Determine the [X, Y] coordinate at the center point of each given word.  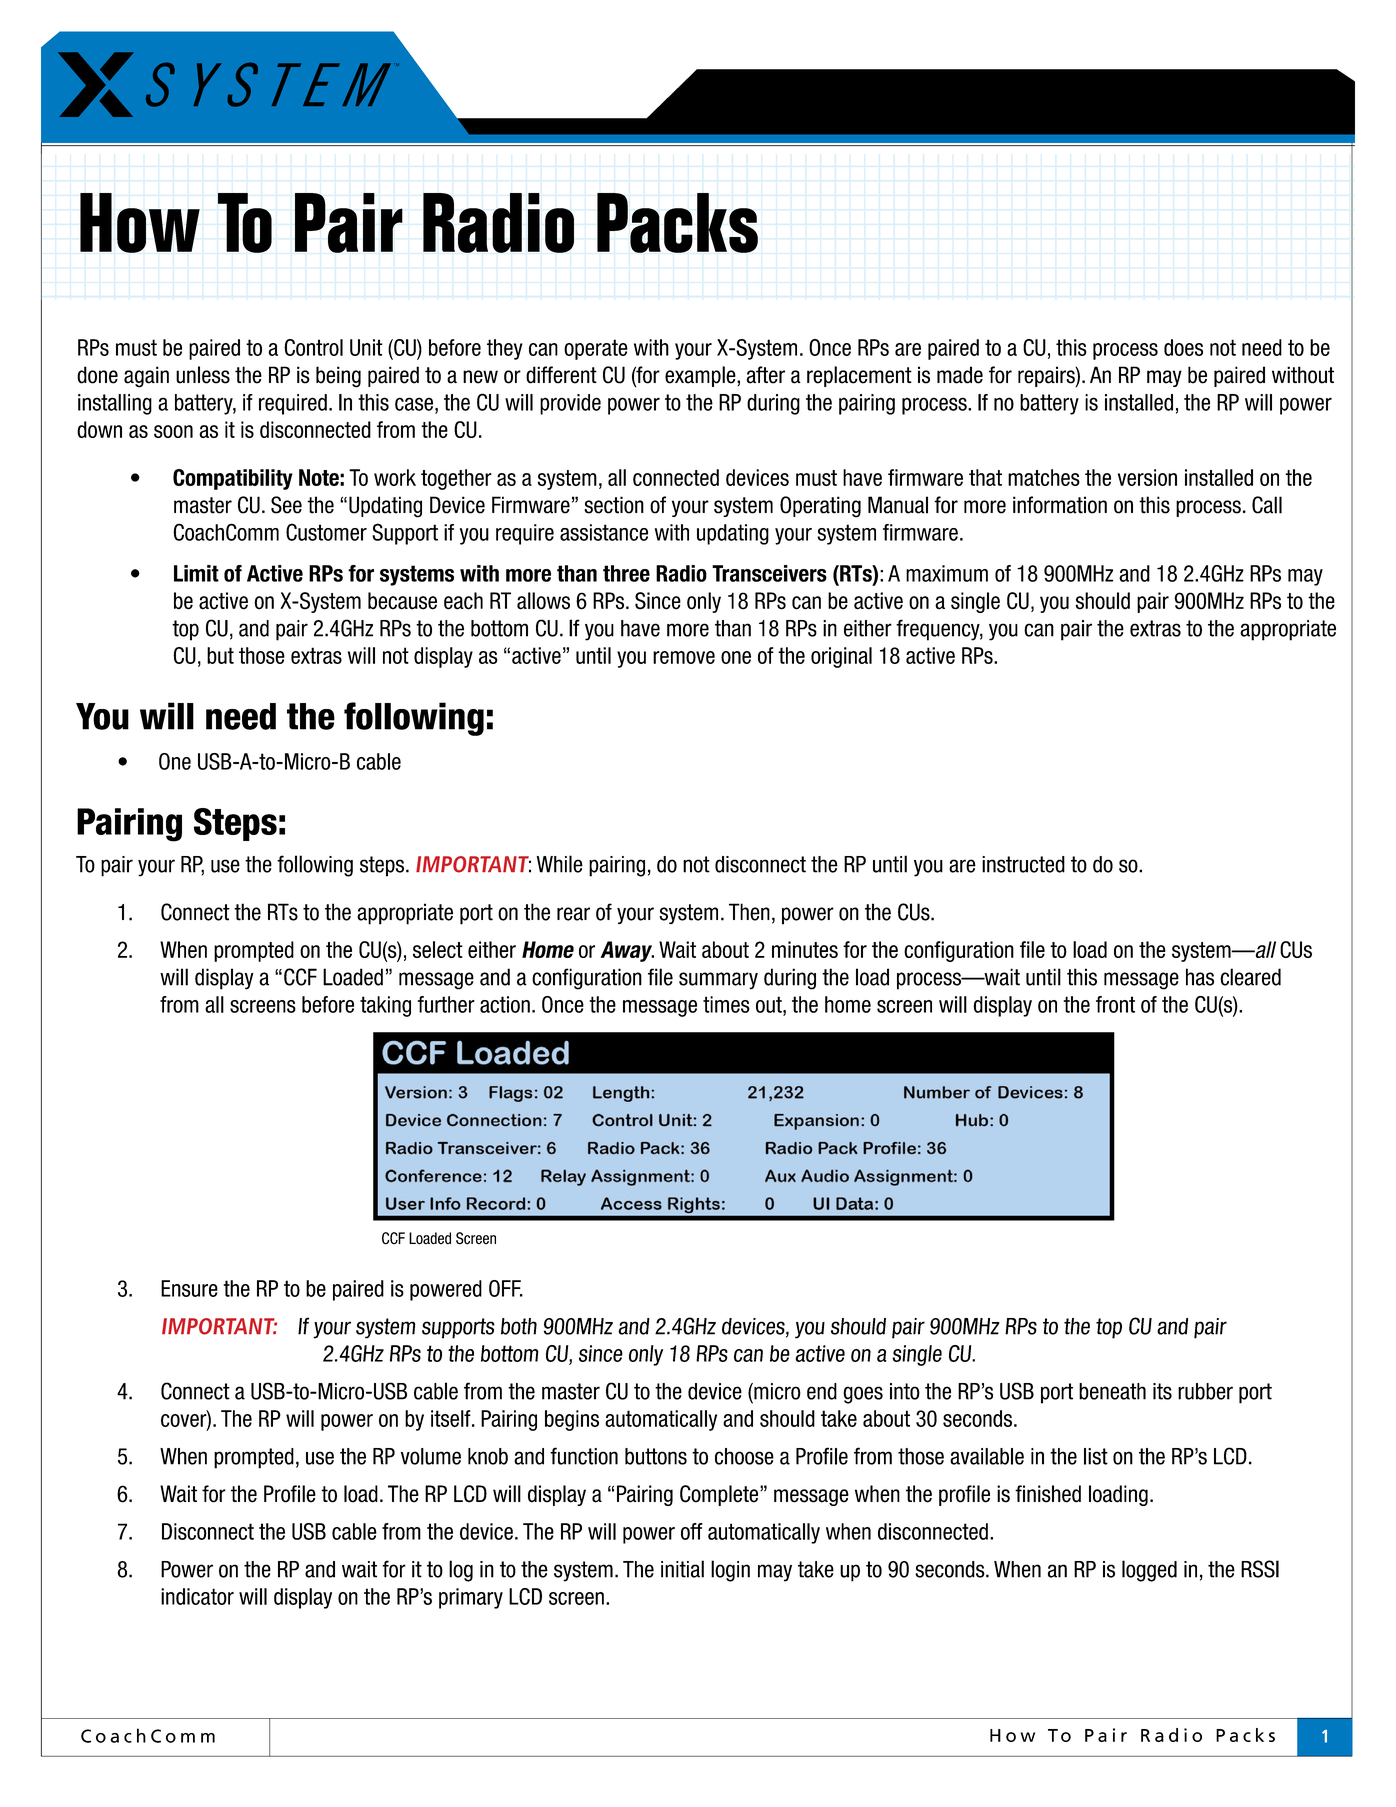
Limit [196, 573]
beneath [1112, 1391]
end [822, 1391]
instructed [1023, 864]
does [1183, 347]
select [438, 949]
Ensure [189, 1288]
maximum [947, 573]
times [726, 1004]
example [701, 376]
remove [684, 657]
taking [385, 1006]
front [1115, 1004]
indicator [197, 1596]
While [560, 864]
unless [203, 375]
